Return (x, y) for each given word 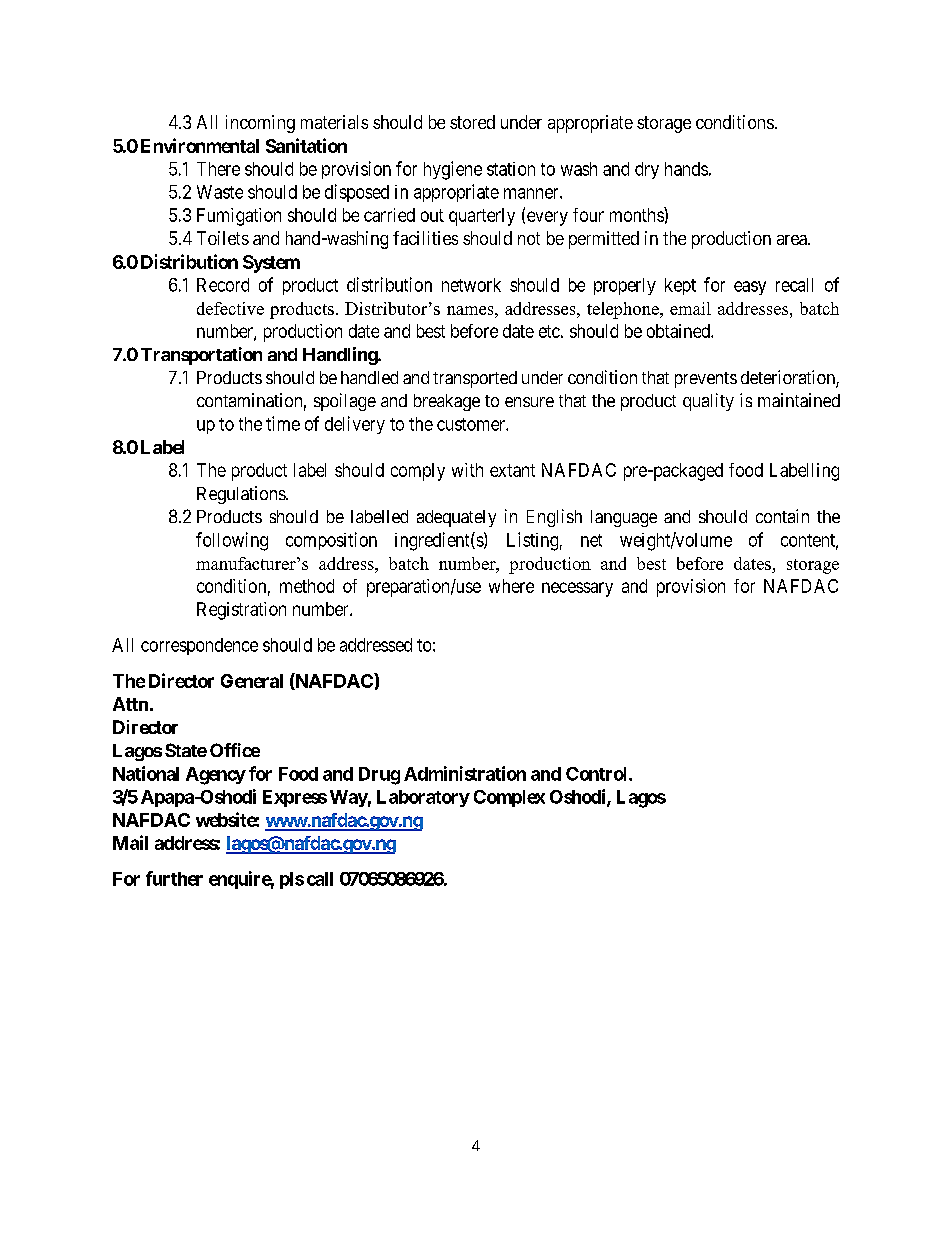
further (174, 878)
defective (230, 308)
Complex (509, 798)
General (252, 681)
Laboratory (423, 798)
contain (782, 516)
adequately (456, 518)
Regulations (242, 495)
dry (647, 170)
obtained (679, 331)
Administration (465, 773)
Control (598, 774)
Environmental (200, 145)
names (471, 310)
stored (472, 122)
